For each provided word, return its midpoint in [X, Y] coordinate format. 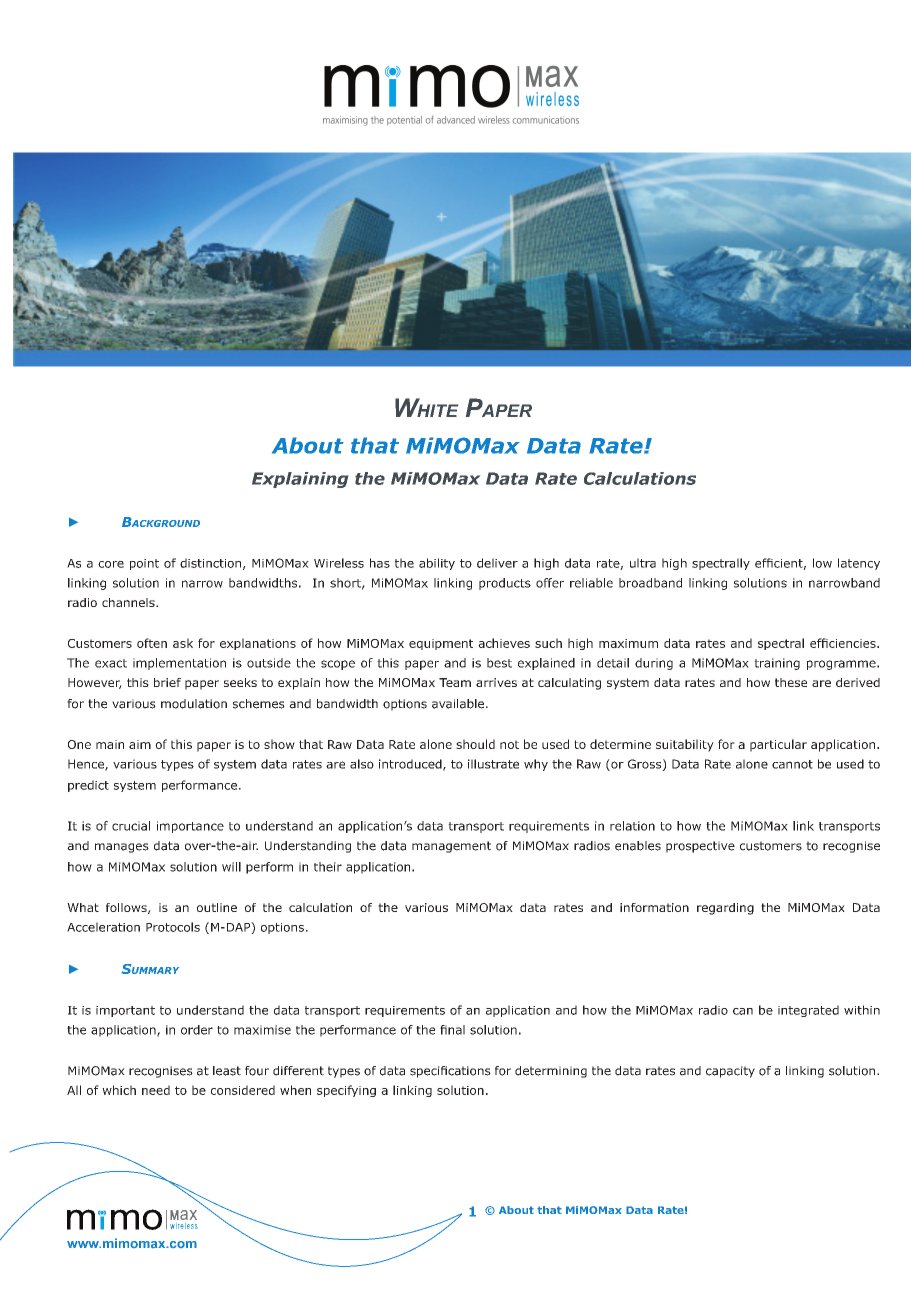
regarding [725, 909]
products [505, 584]
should [475, 744]
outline [217, 907]
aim [140, 744]
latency [859, 564]
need [156, 1090]
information [654, 907]
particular [778, 745]
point [144, 564]
